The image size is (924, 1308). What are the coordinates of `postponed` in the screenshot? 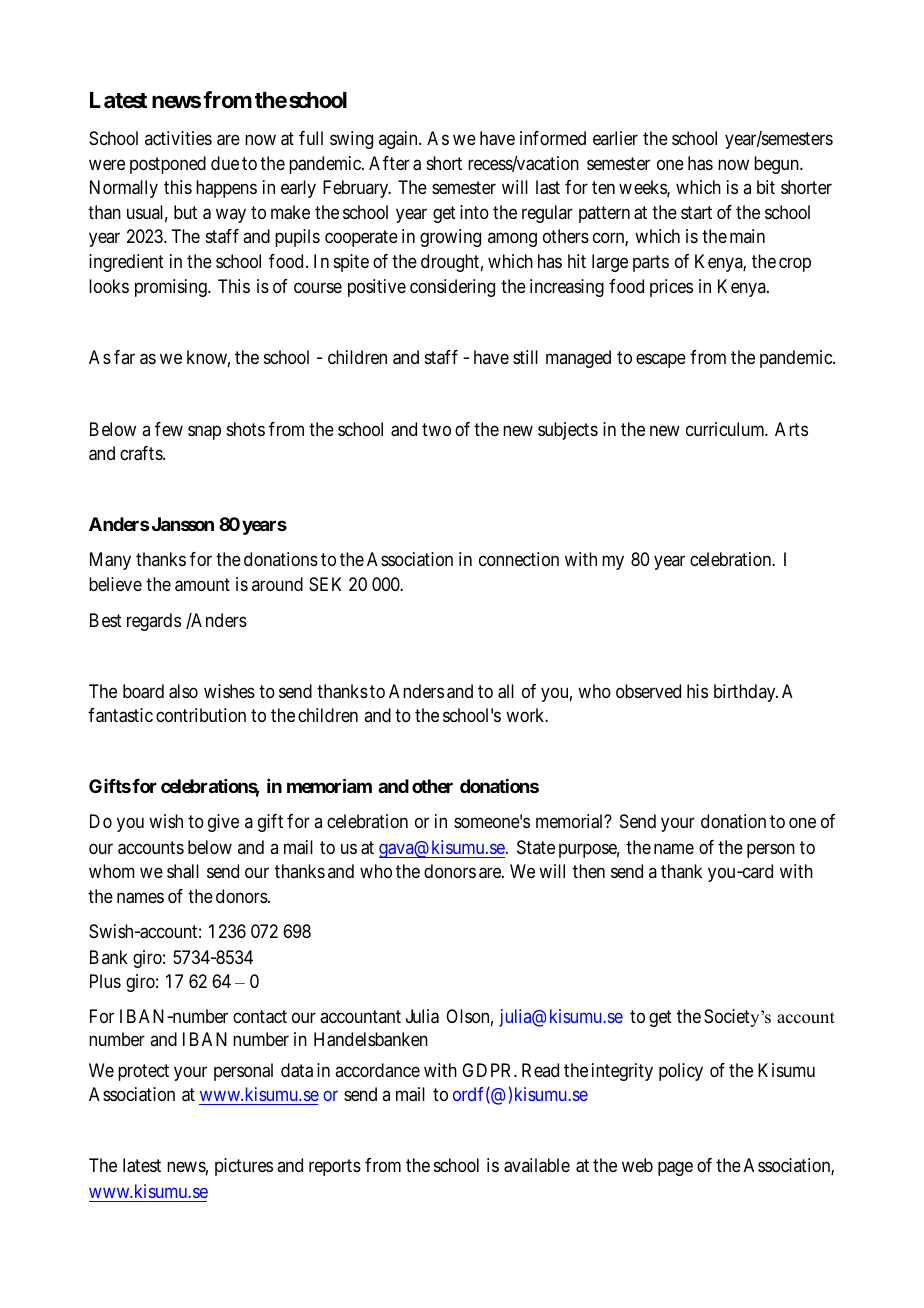 It's located at (168, 165).
